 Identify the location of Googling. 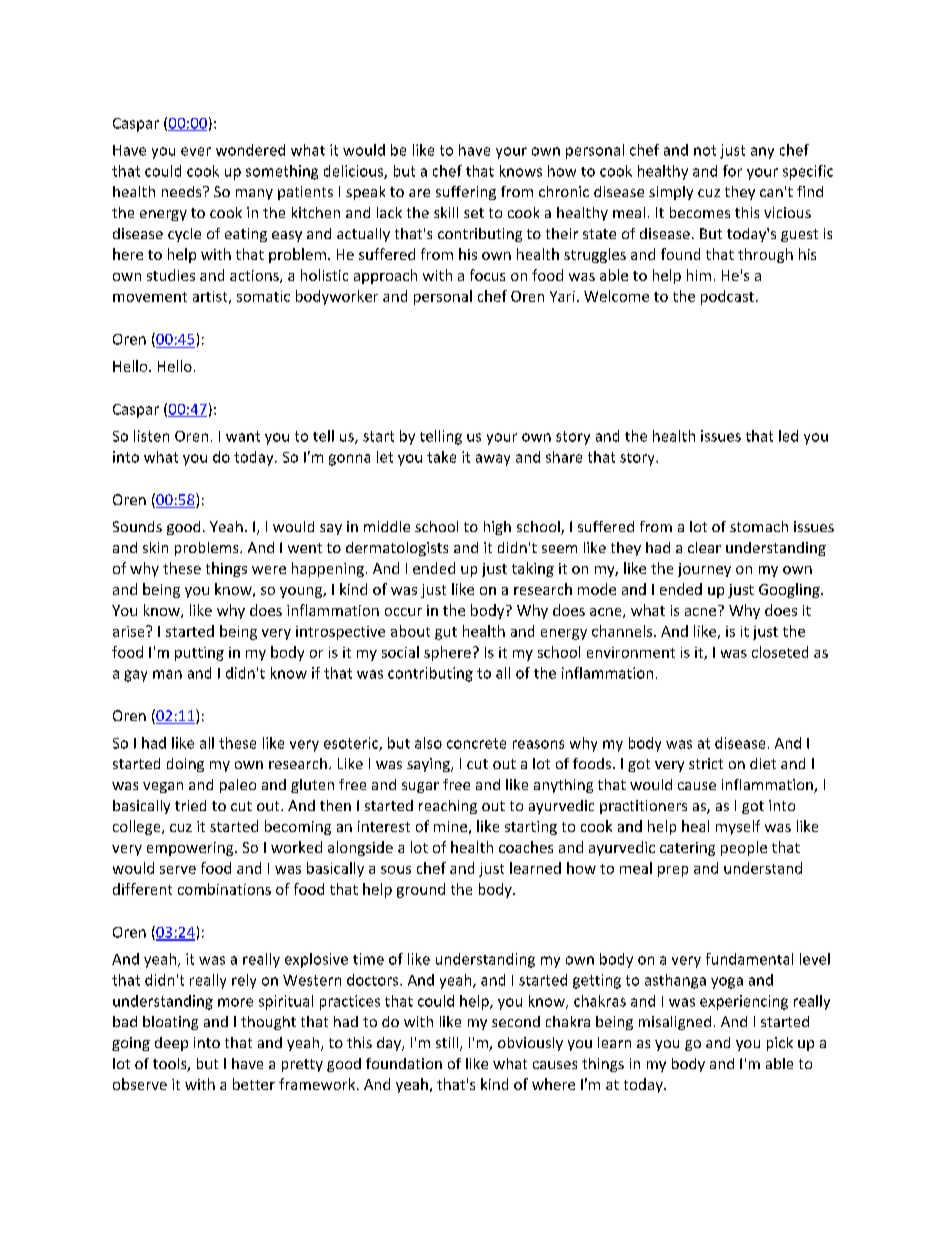
(790, 590).
